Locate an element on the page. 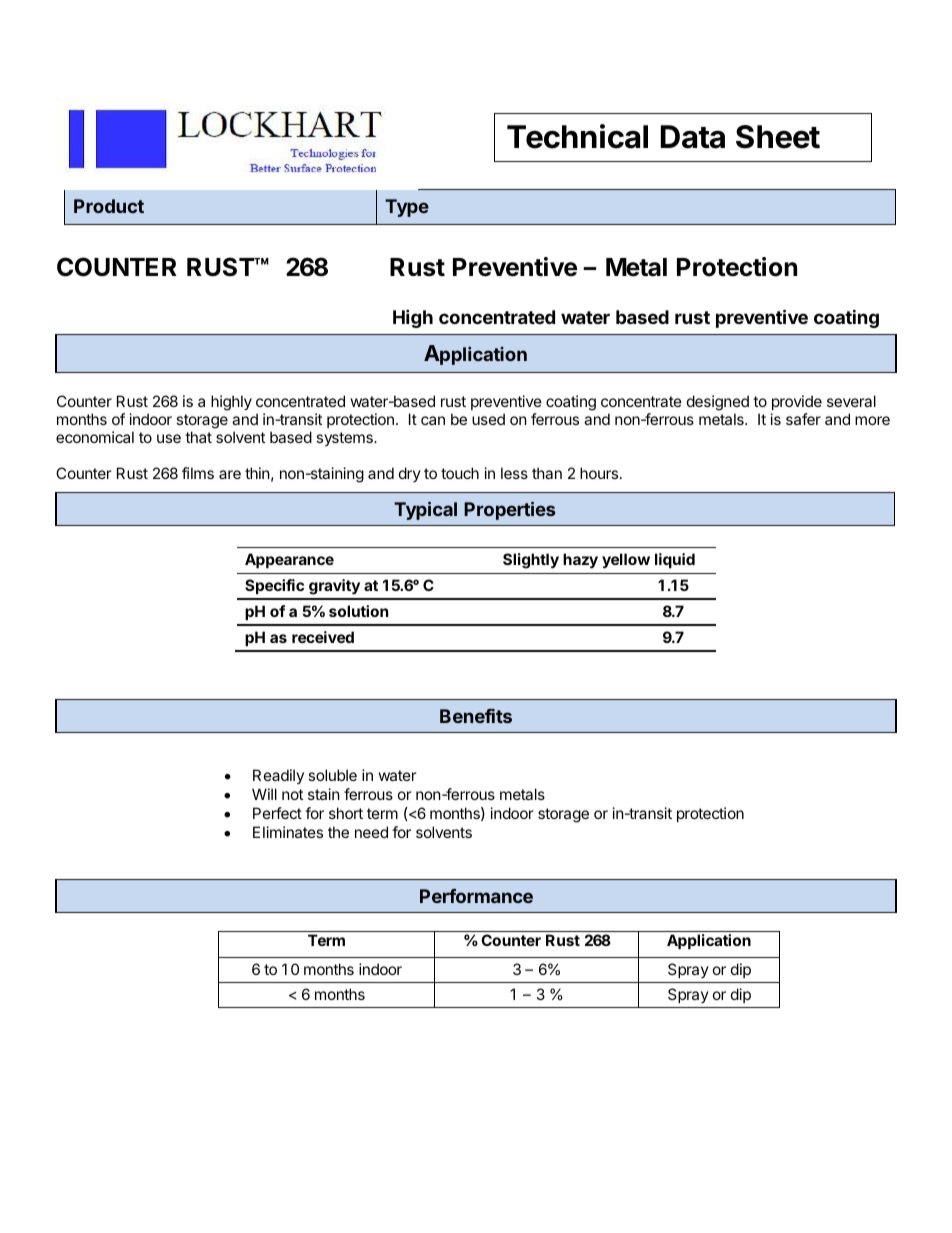 The width and height of the image is (952, 1233). used is located at coordinates (488, 419).
